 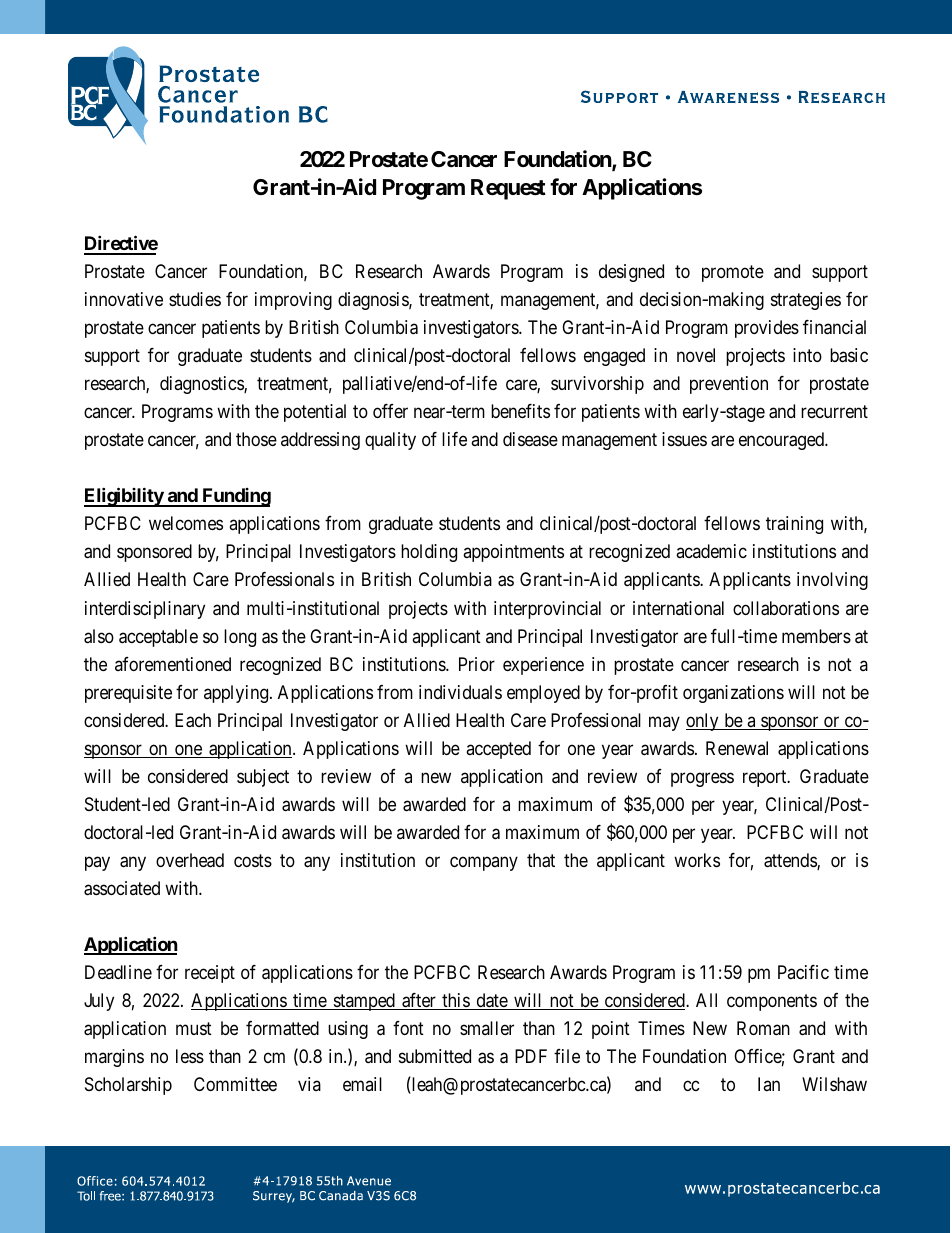 I want to click on company, so click(x=484, y=863).
